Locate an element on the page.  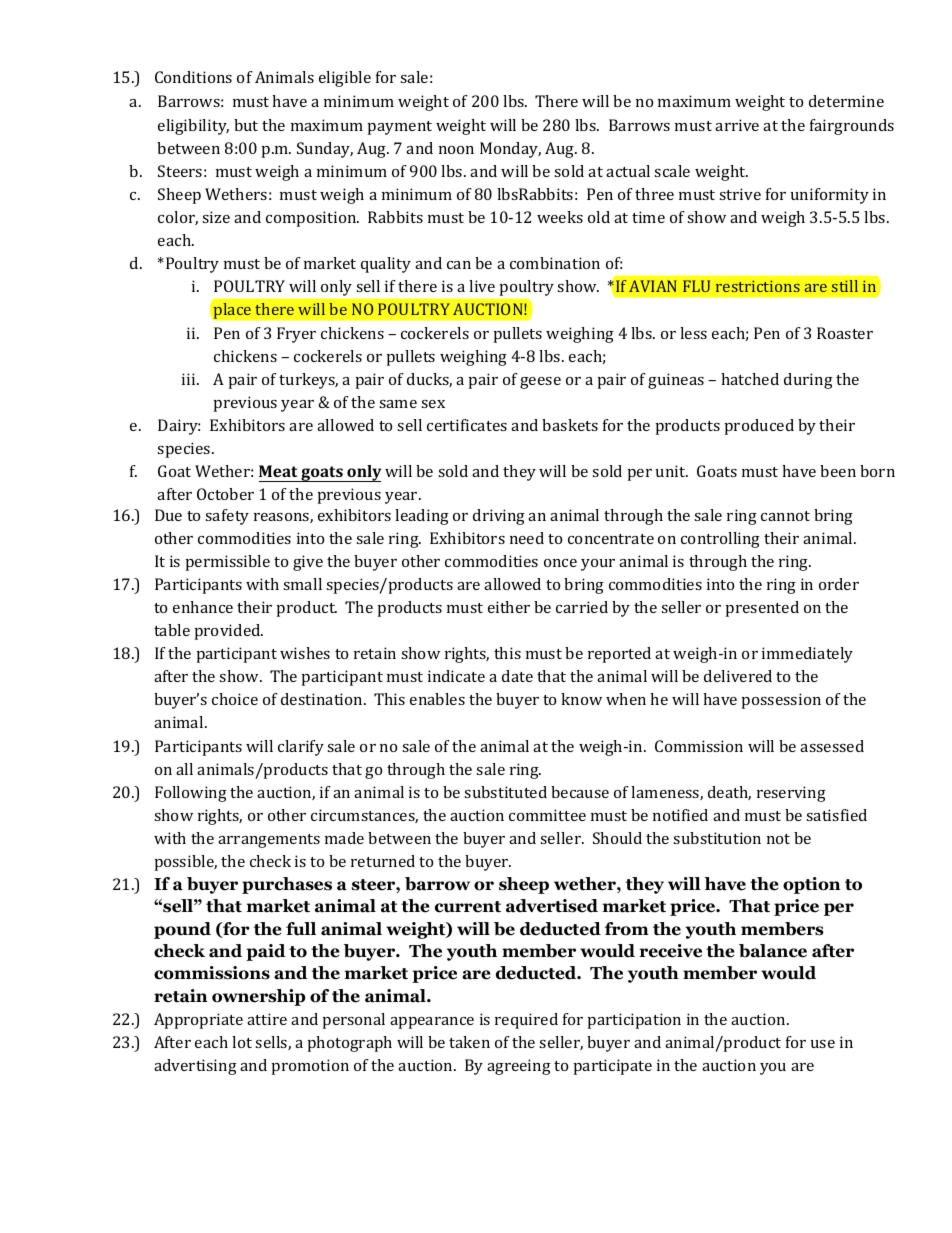
Fryer is located at coordinates (296, 335).
